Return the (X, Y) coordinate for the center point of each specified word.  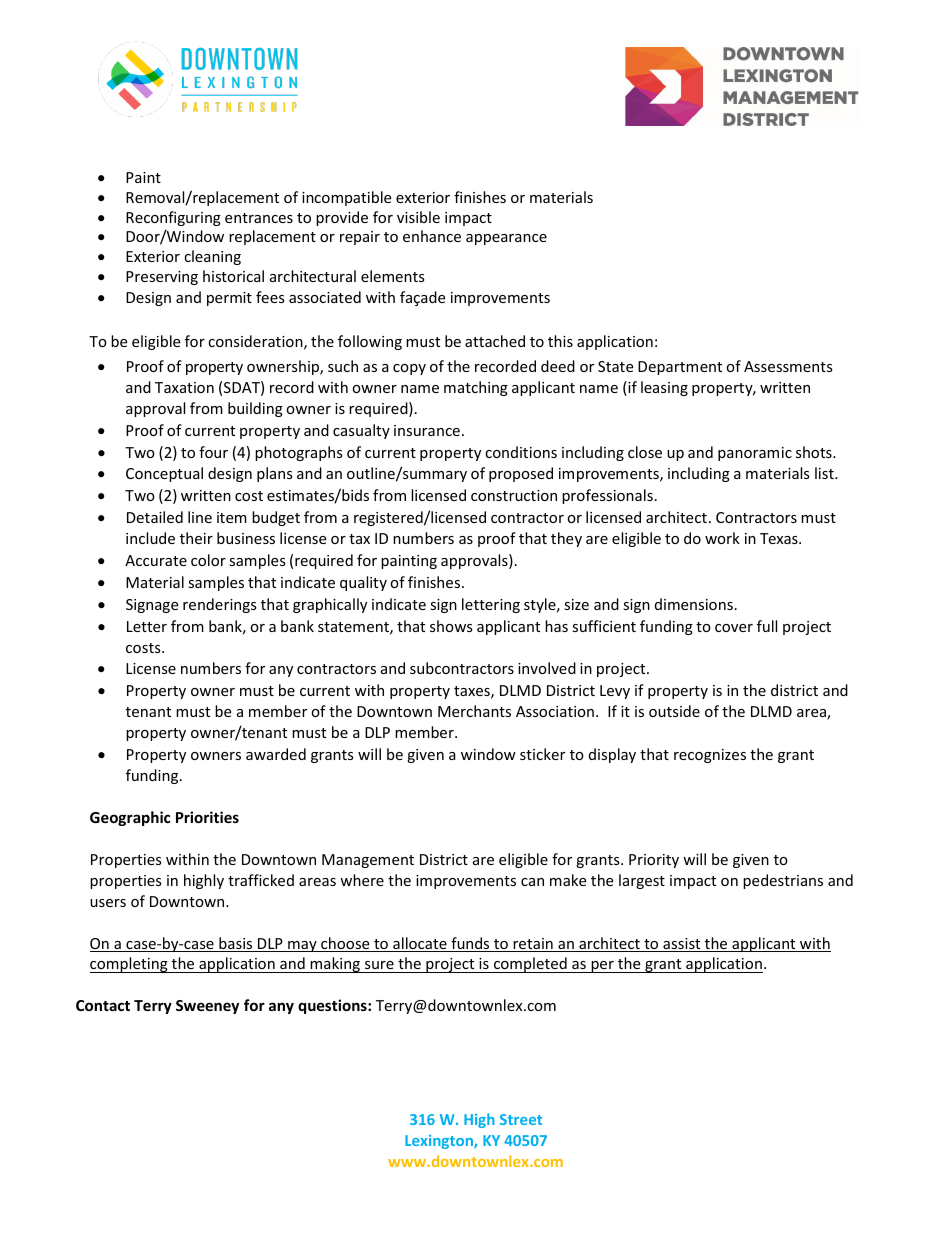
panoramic (755, 454)
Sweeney (207, 1007)
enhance (432, 236)
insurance (427, 430)
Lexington (440, 1142)
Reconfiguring (173, 218)
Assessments (788, 366)
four (213, 452)
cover (734, 628)
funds (470, 944)
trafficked (261, 880)
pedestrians (783, 881)
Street (521, 1119)
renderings (220, 605)
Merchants (474, 711)
